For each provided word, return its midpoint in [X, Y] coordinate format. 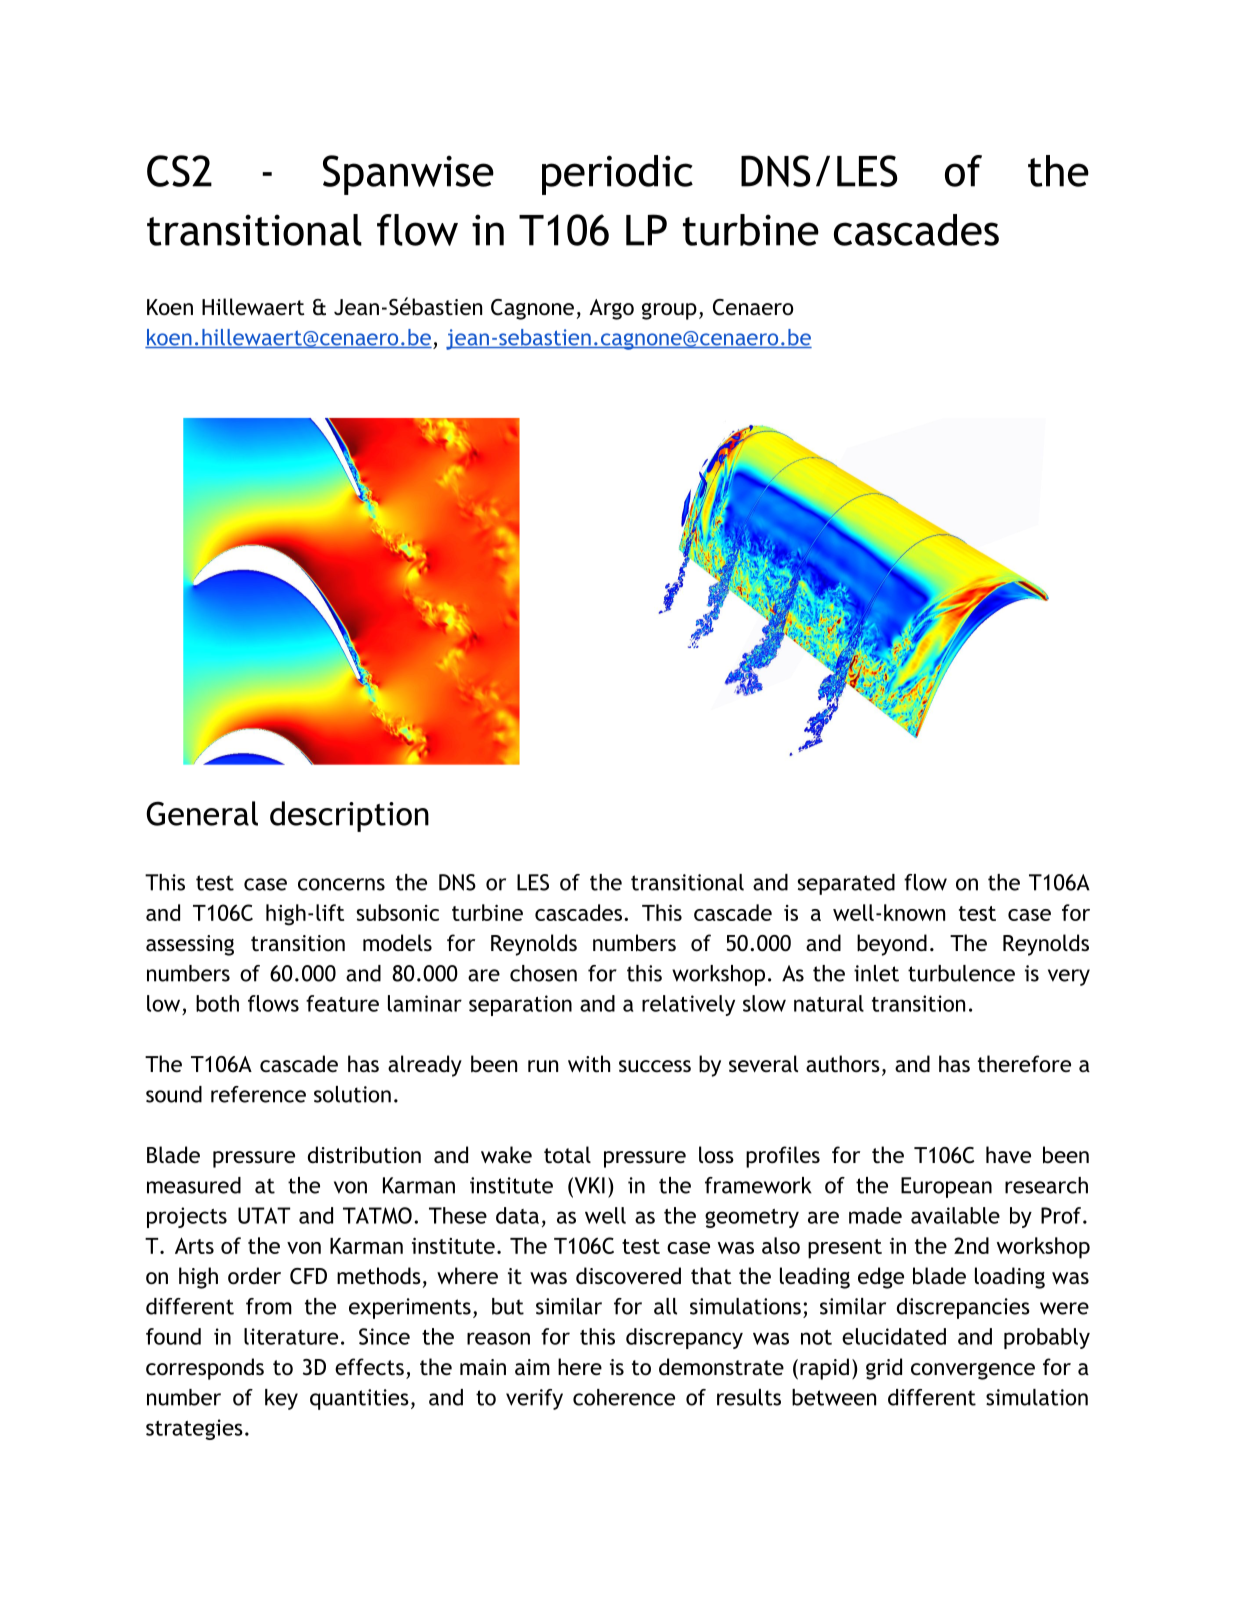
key [281, 1399]
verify [534, 1399]
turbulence [961, 973]
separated [846, 884]
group [669, 311]
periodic [617, 175]
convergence [973, 1371]
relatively [688, 1005]
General [202, 813]
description [349, 816]
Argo [611, 309]
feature [342, 1003]
